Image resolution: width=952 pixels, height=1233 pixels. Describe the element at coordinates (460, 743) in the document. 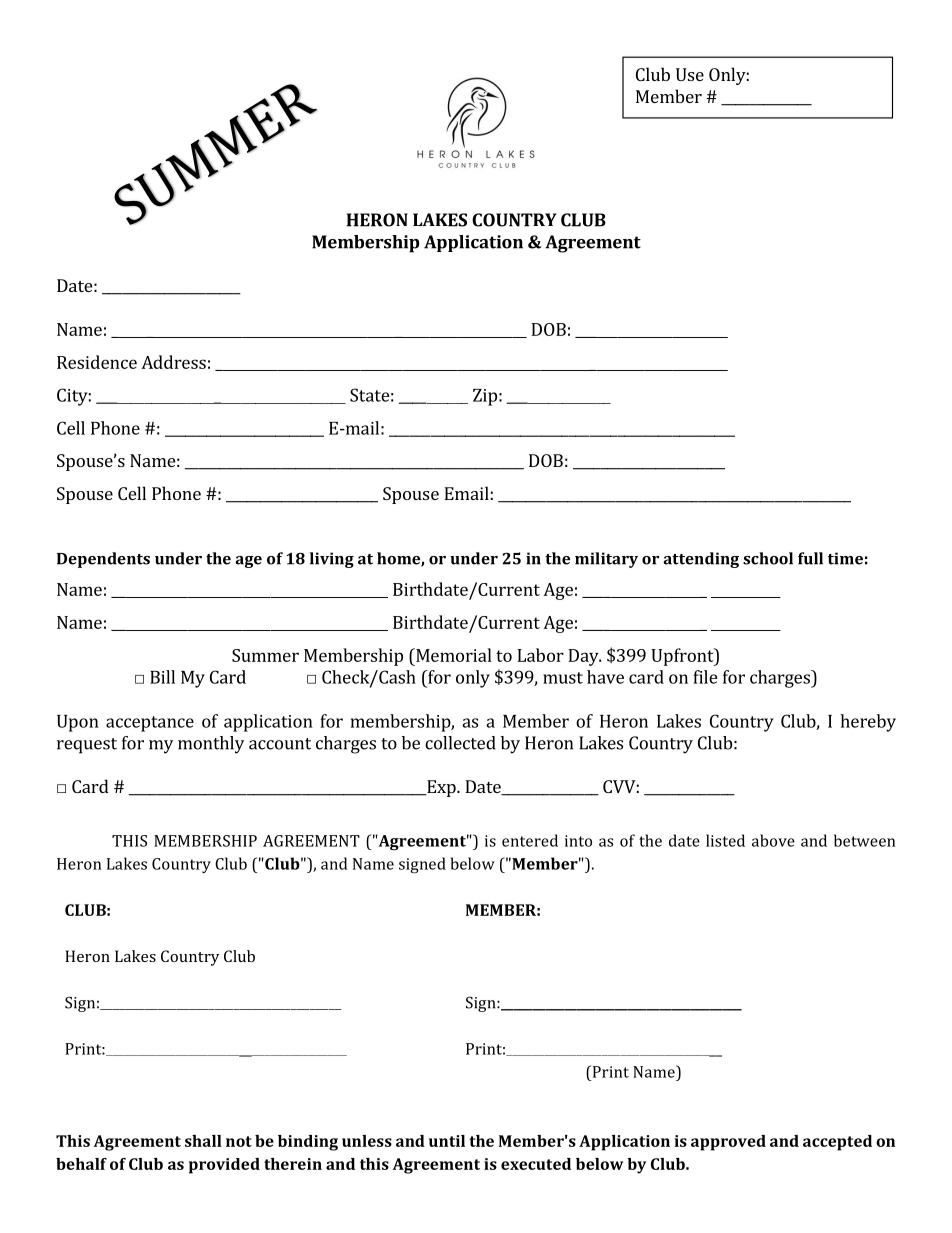

I see `collected` at that location.
